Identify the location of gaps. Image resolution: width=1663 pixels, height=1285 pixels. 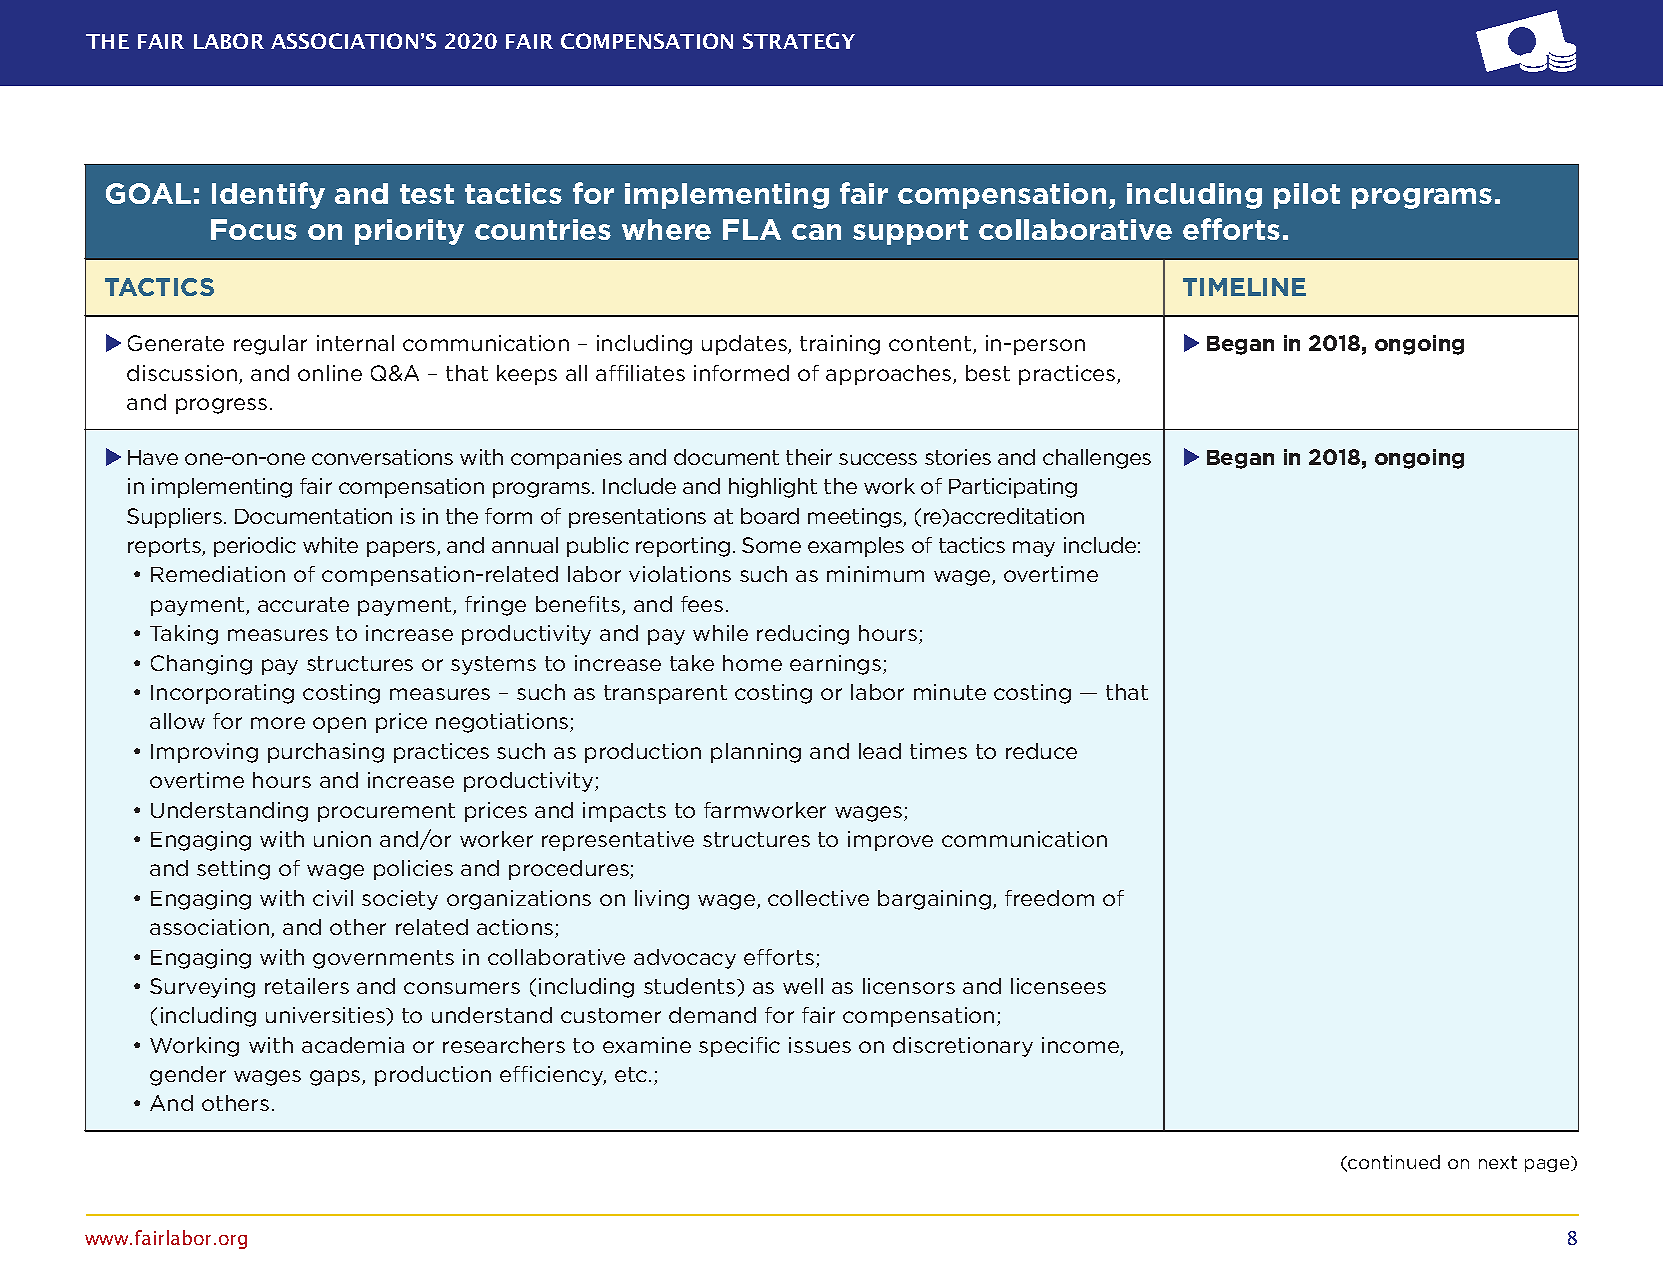
(336, 1078).
